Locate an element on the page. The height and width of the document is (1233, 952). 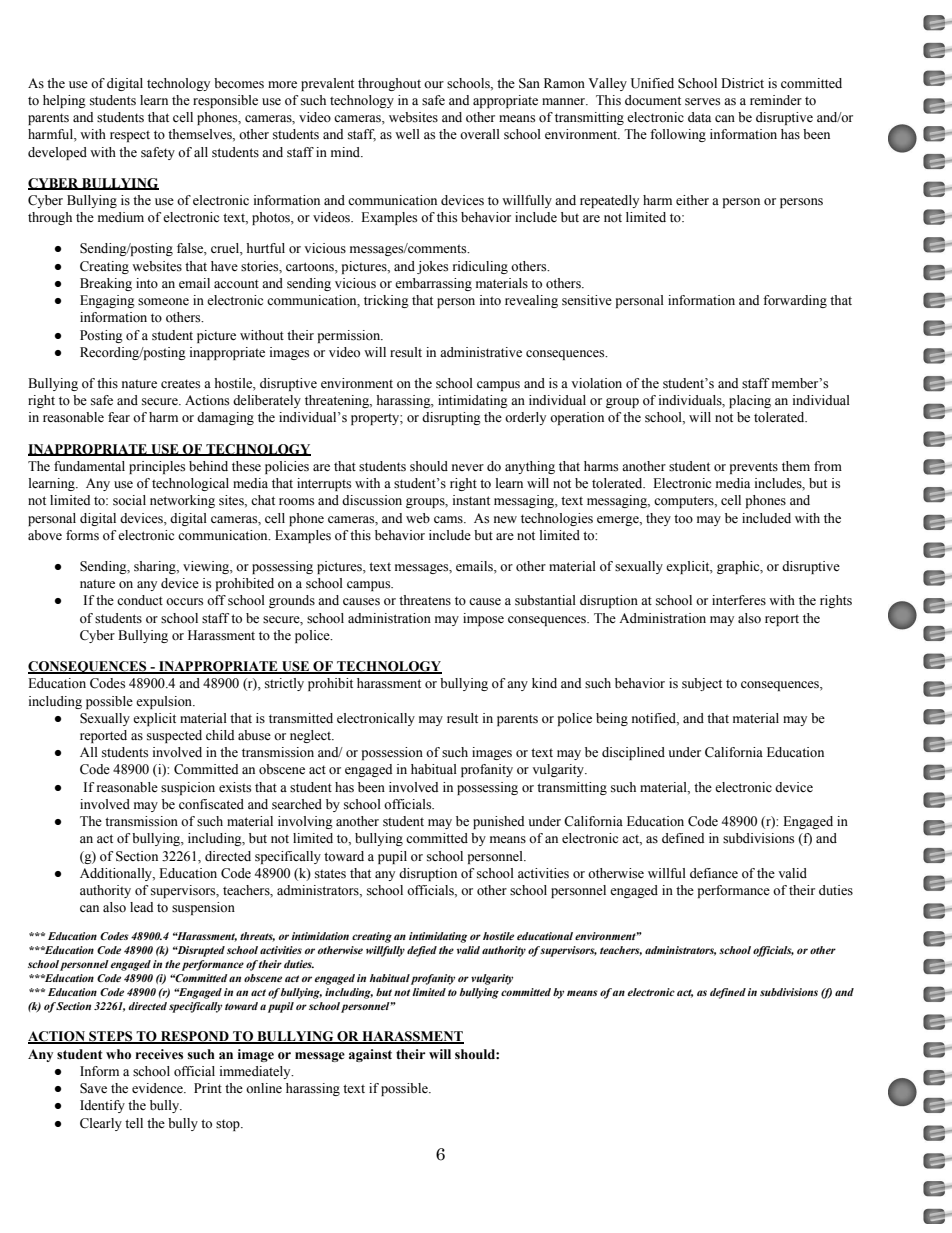
possession is located at coordinates (392, 753).
